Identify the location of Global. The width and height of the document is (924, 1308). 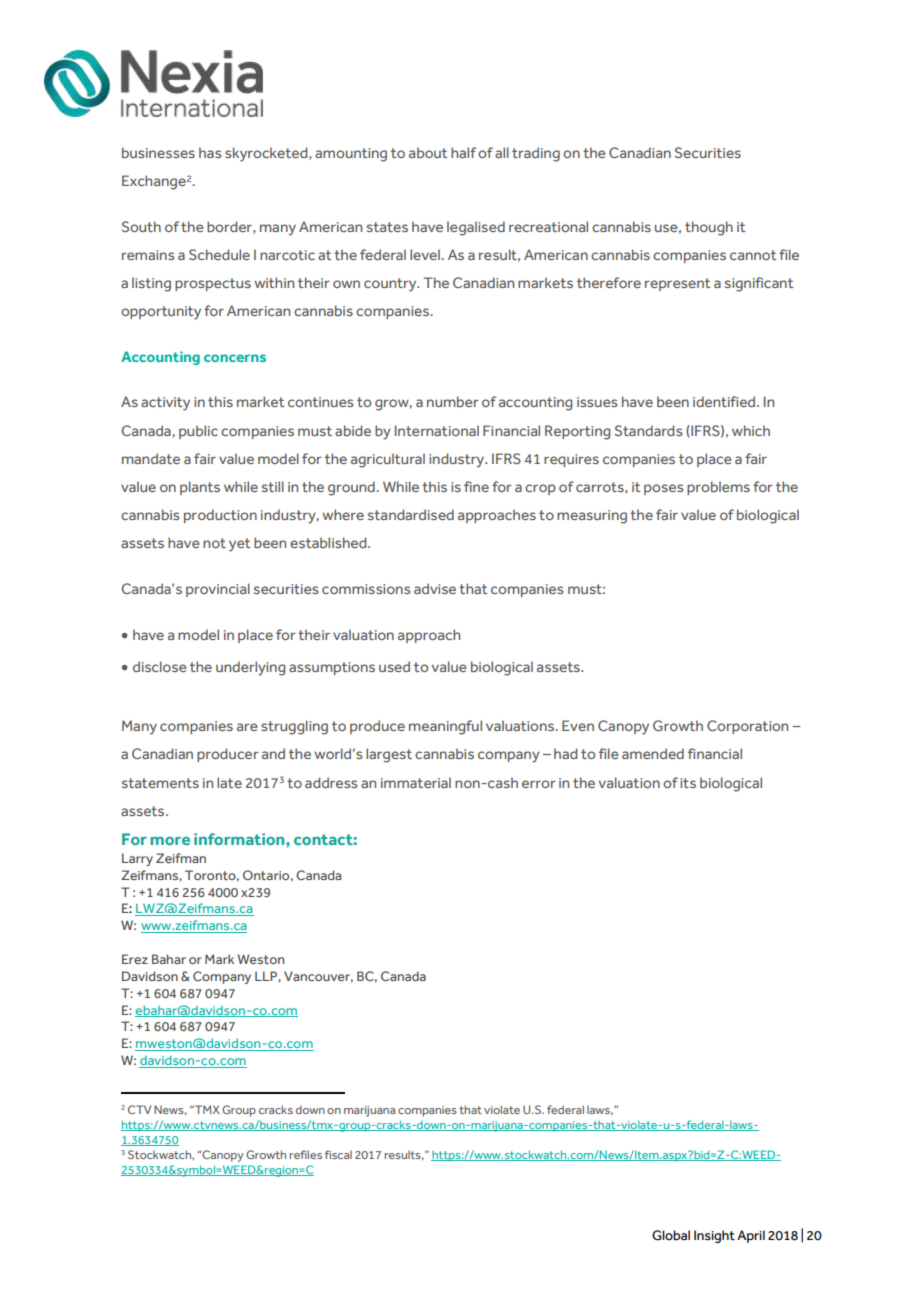
(671, 1235).
